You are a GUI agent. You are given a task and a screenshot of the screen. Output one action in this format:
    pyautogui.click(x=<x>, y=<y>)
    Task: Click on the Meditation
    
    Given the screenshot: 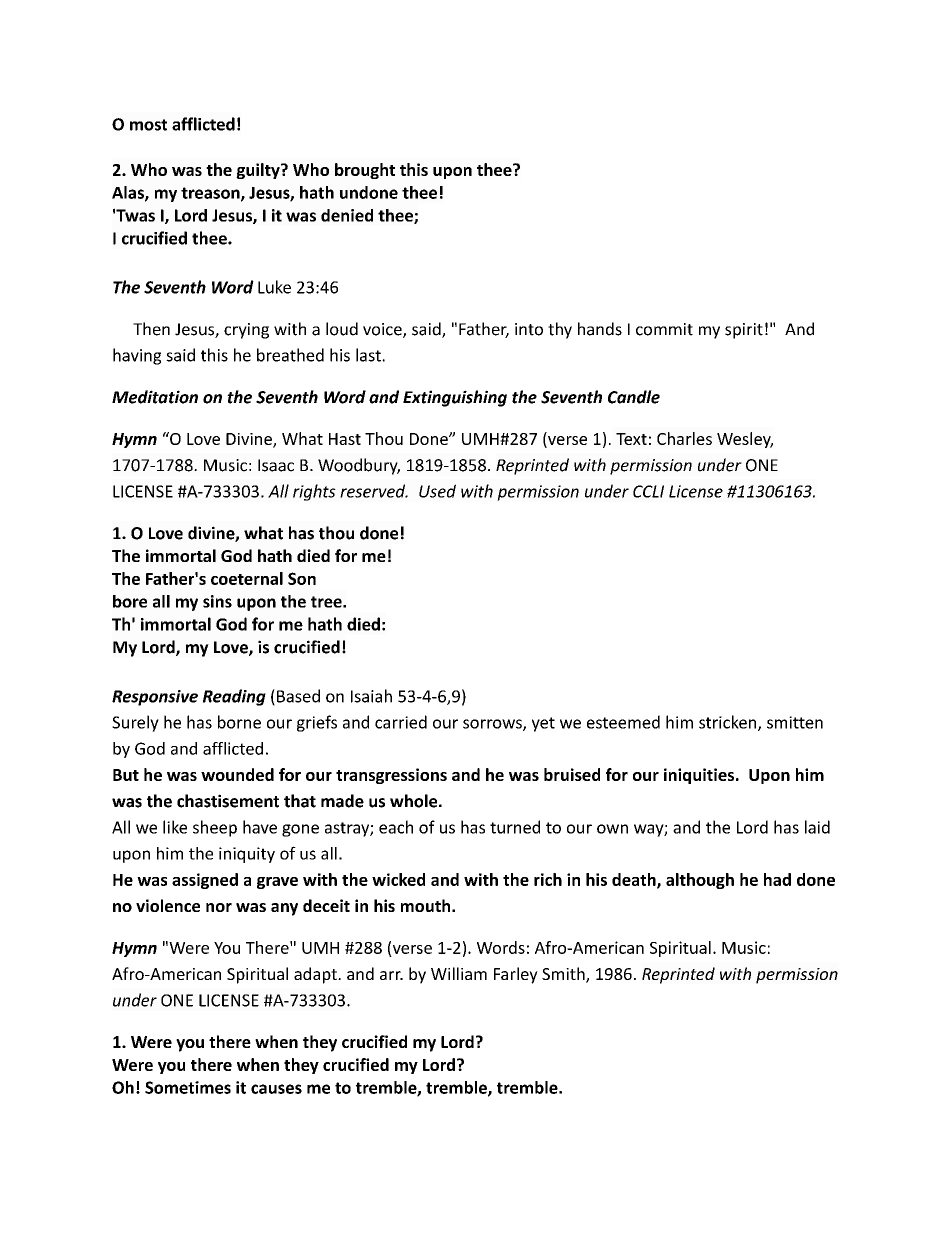 What is the action you would take?
    pyautogui.click(x=155, y=397)
